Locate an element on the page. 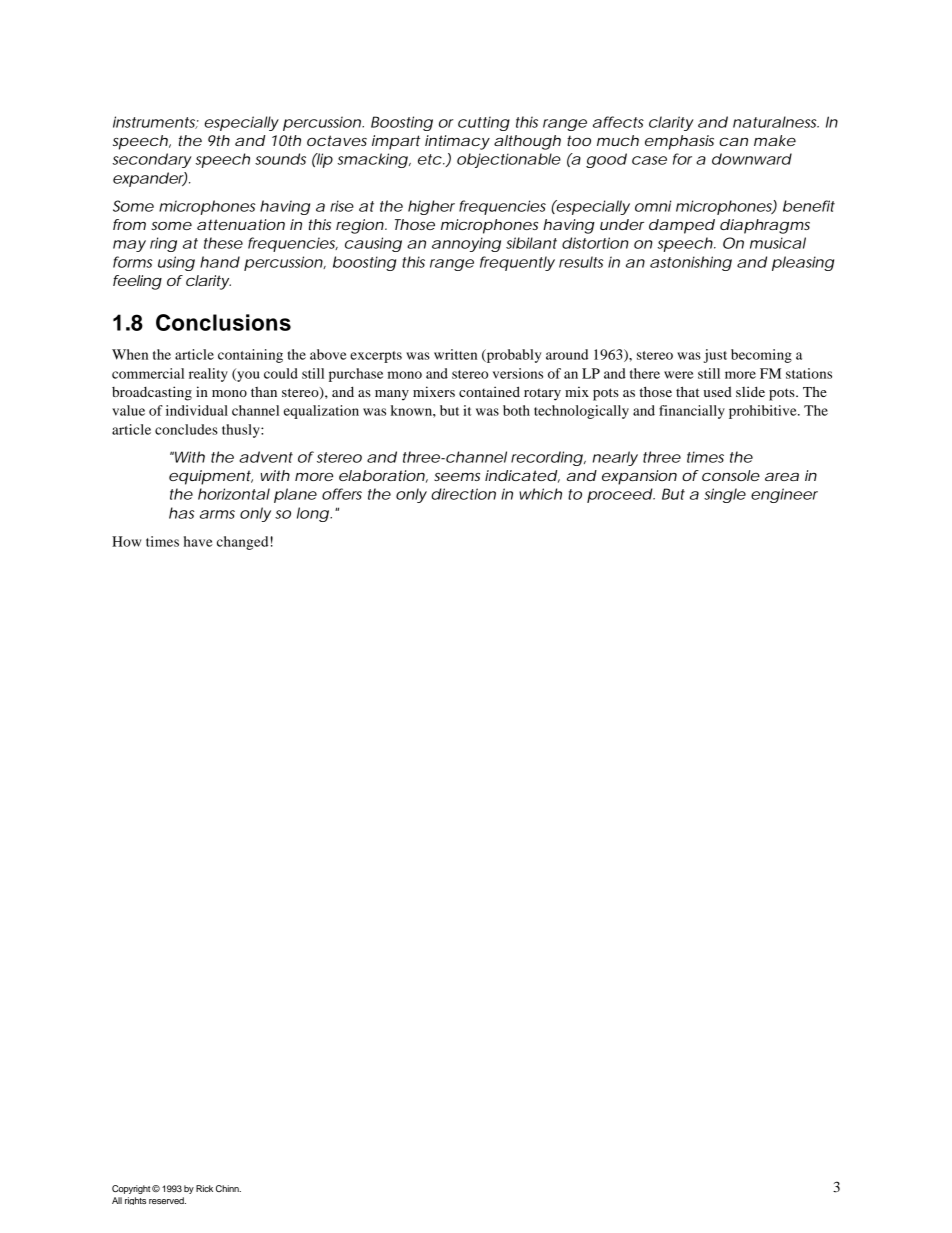 The height and width of the page is (1233, 952). engineer is located at coordinates (784, 495).
